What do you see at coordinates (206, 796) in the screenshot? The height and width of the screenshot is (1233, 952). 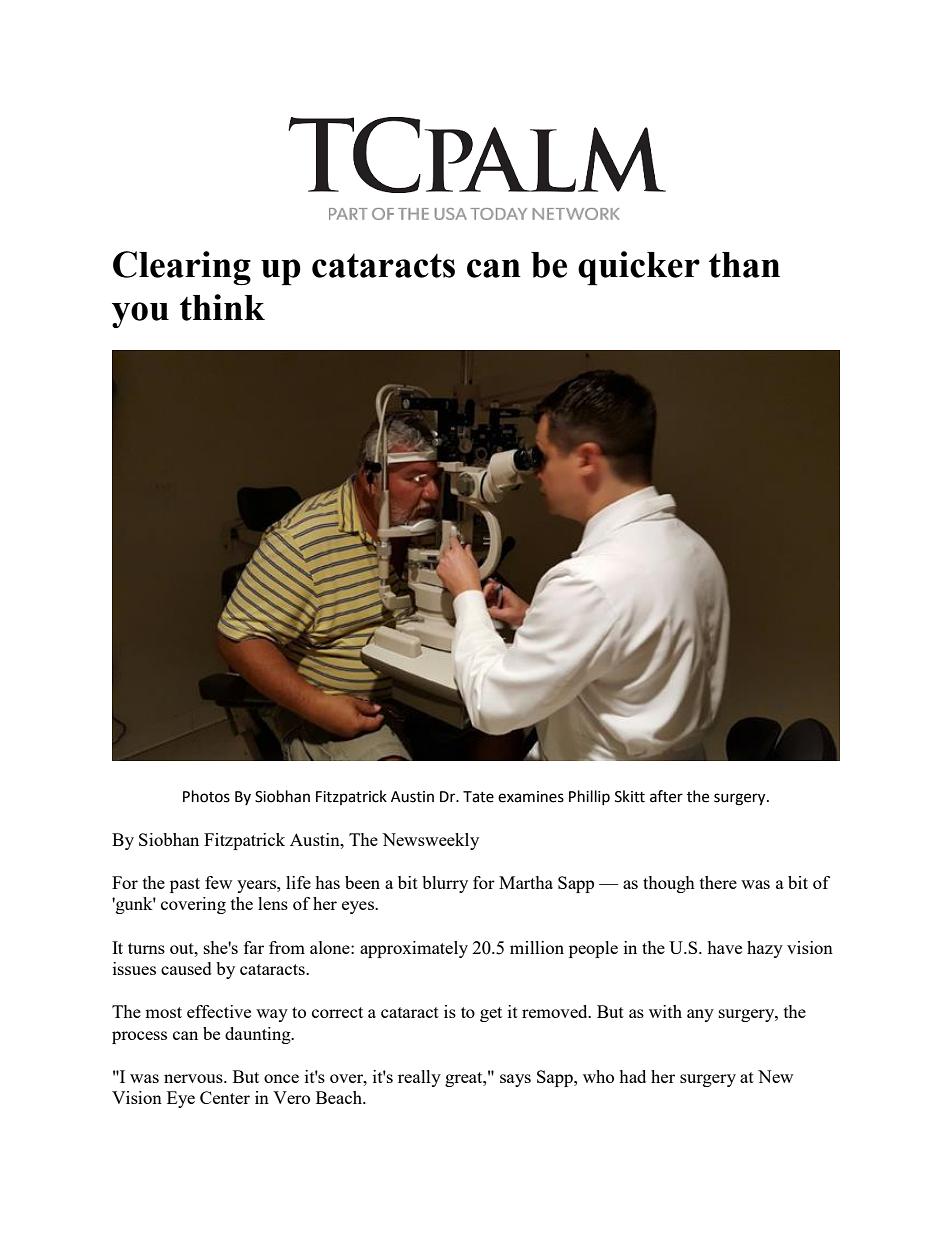 I see `Photos` at bounding box center [206, 796].
